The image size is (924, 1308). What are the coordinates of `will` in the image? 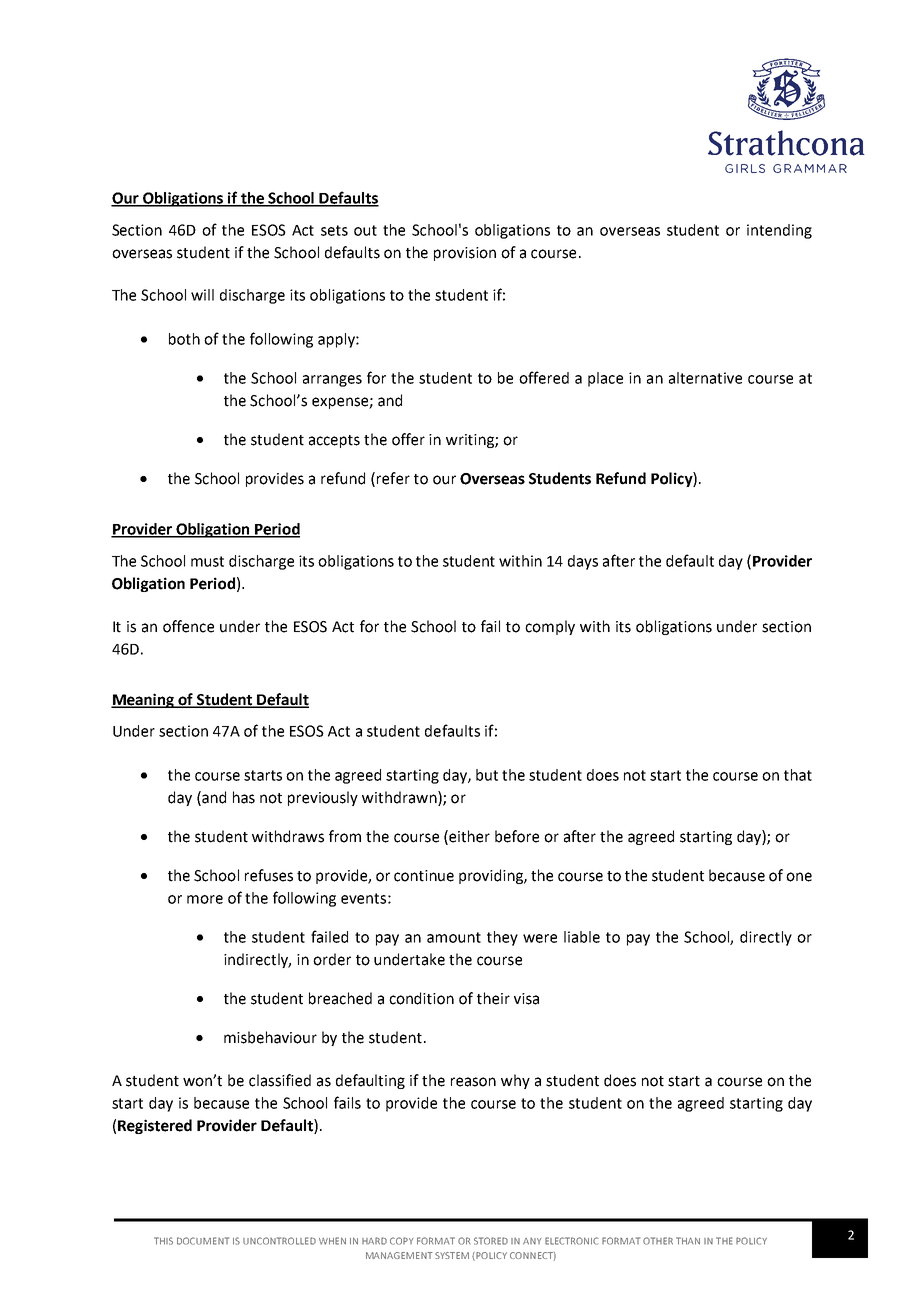 It's located at (202, 295).
